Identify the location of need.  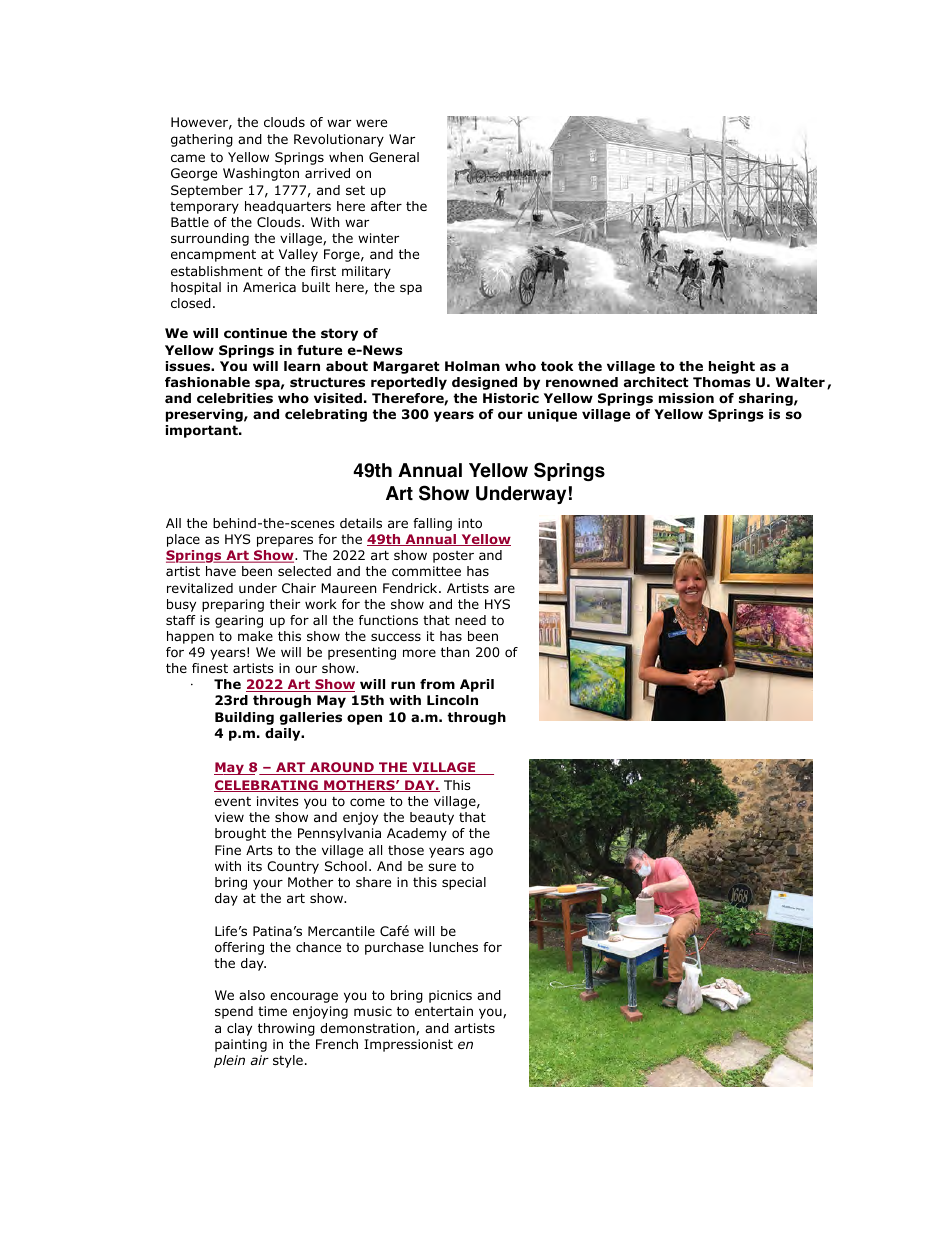
(470, 620).
